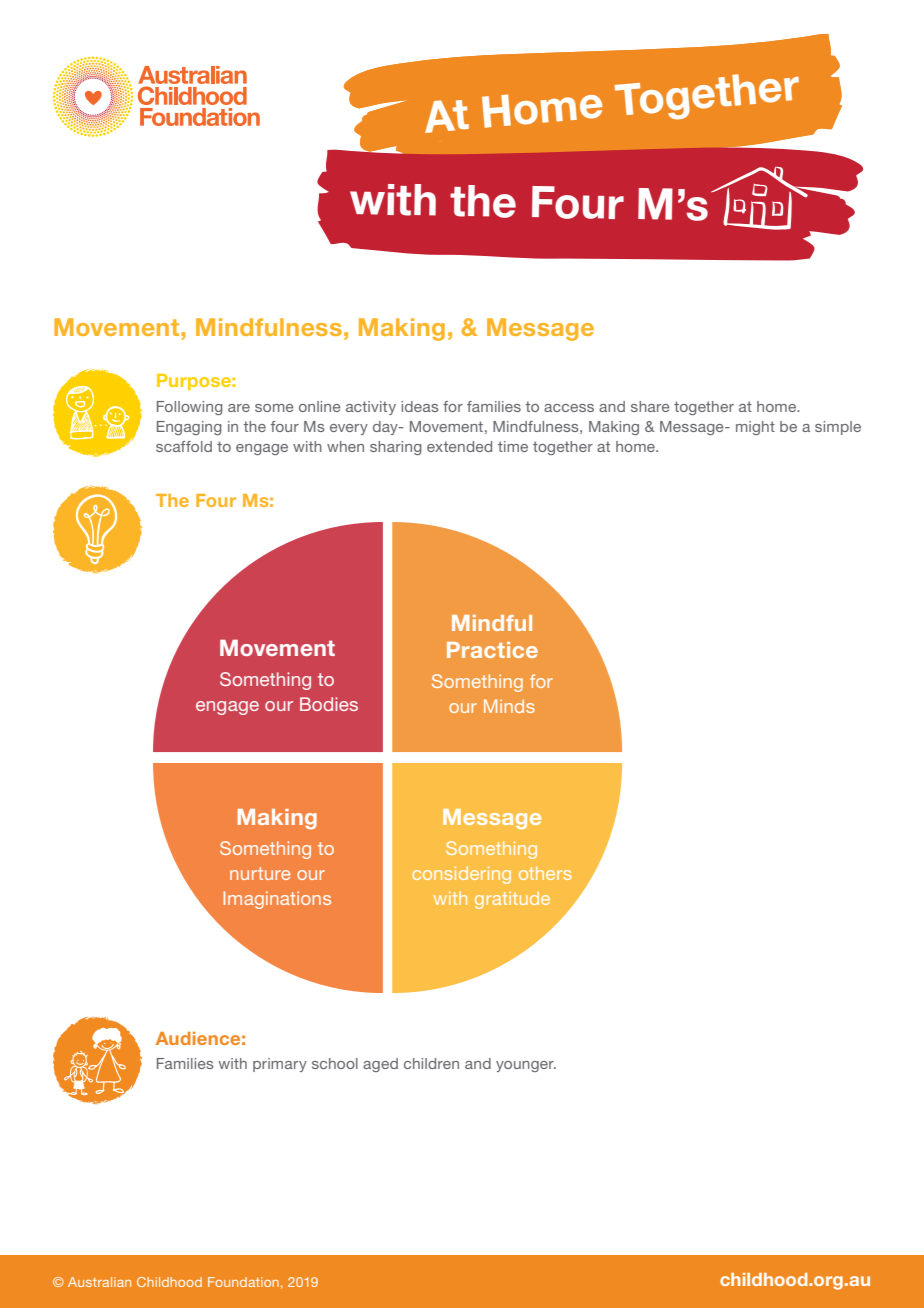 The image size is (924, 1308). What do you see at coordinates (459, 446) in the document?
I see `extended` at bounding box center [459, 446].
